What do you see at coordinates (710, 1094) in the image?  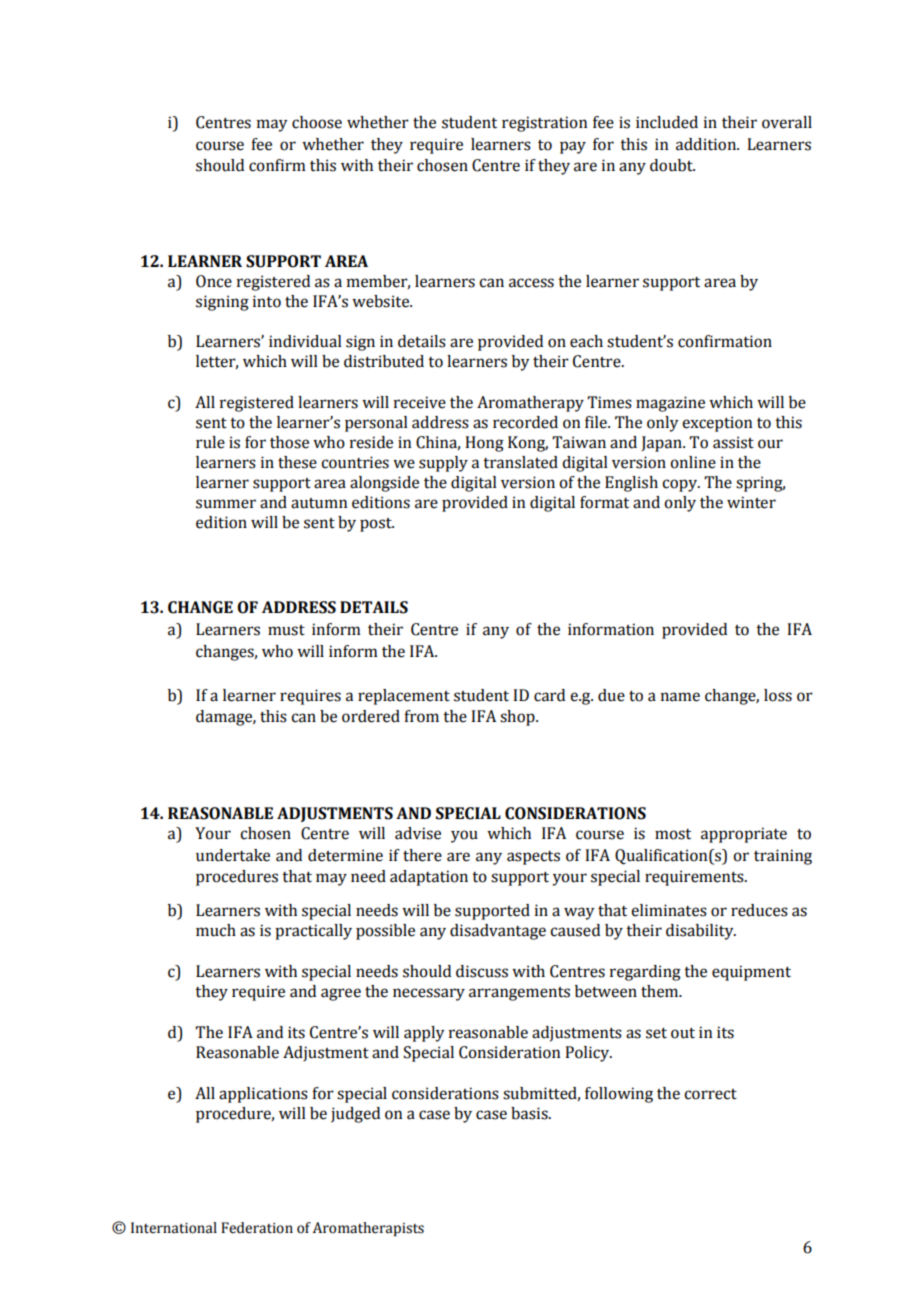 I see `correct` at bounding box center [710, 1094].
